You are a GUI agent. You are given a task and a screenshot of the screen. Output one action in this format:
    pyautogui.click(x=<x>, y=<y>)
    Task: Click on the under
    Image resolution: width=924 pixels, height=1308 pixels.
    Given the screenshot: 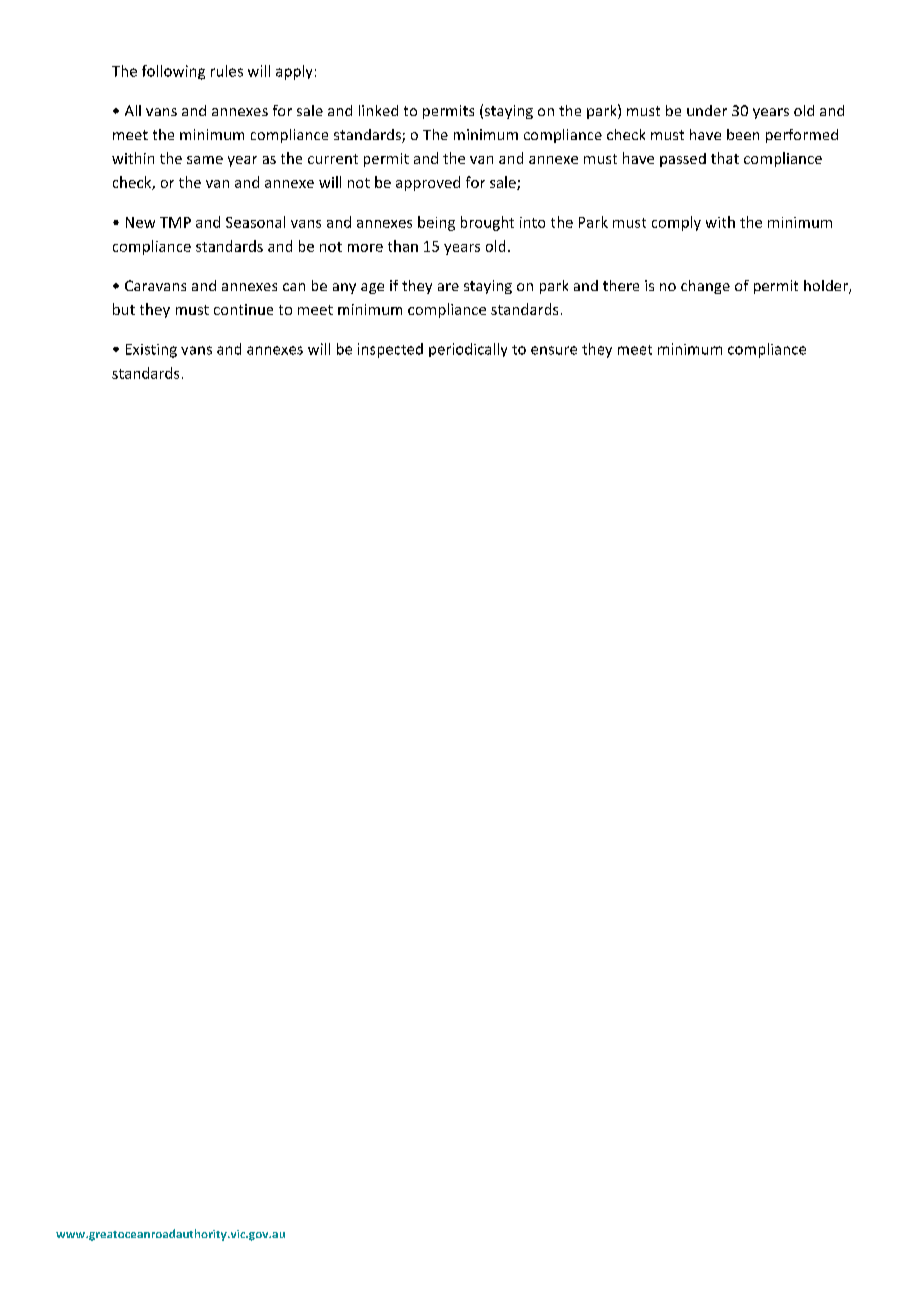 What is the action you would take?
    pyautogui.click(x=707, y=110)
